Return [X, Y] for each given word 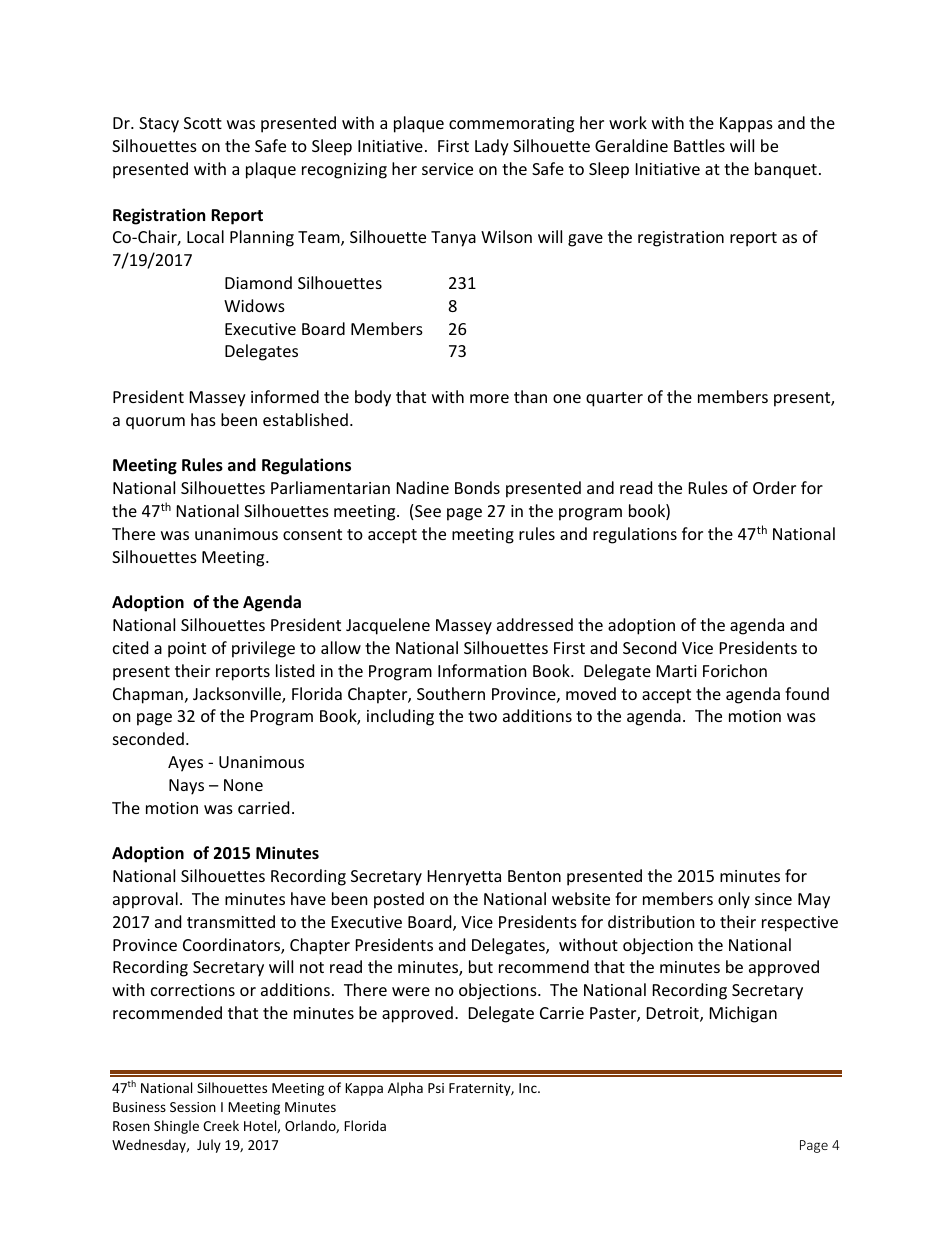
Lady [492, 147]
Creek [221, 1125]
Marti [677, 671]
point [187, 650]
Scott [203, 123]
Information [482, 670]
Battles [699, 145]
